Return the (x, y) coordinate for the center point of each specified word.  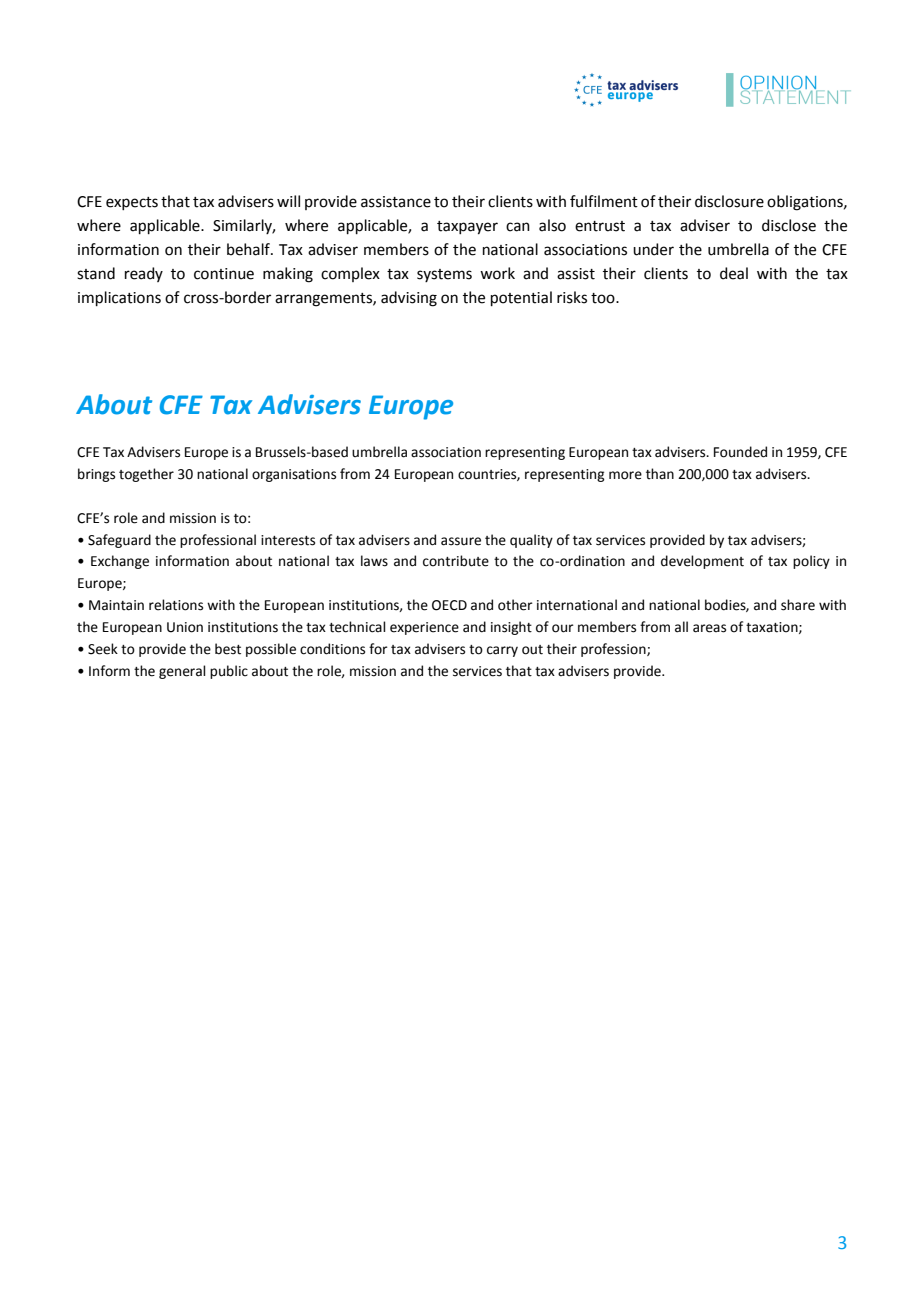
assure (461, 541)
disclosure (729, 201)
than (660, 474)
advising (409, 299)
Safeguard (119, 541)
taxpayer (467, 228)
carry (502, 651)
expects (132, 203)
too (604, 298)
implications (119, 298)
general (182, 672)
